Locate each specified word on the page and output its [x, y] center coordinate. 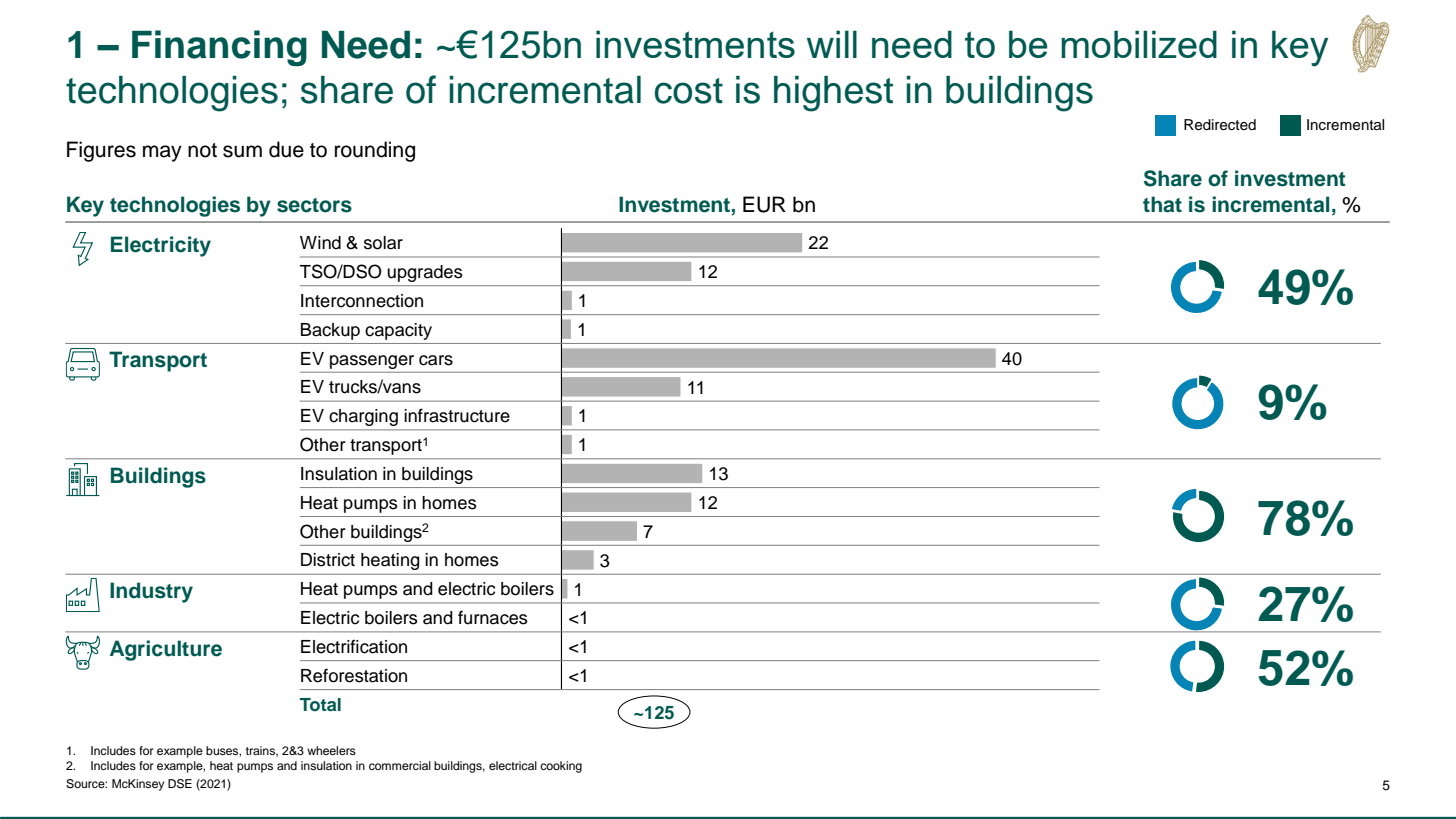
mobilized [1139, 44]
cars [436, 360]
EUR [764, 204]
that [1162, 204]
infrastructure [457, 415]
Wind [320, 243]
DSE [180, 784]
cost [689, 91]
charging [363, 417]
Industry [151, 592]
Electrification [354, 646]
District [328, 560]
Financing [219, 48]
